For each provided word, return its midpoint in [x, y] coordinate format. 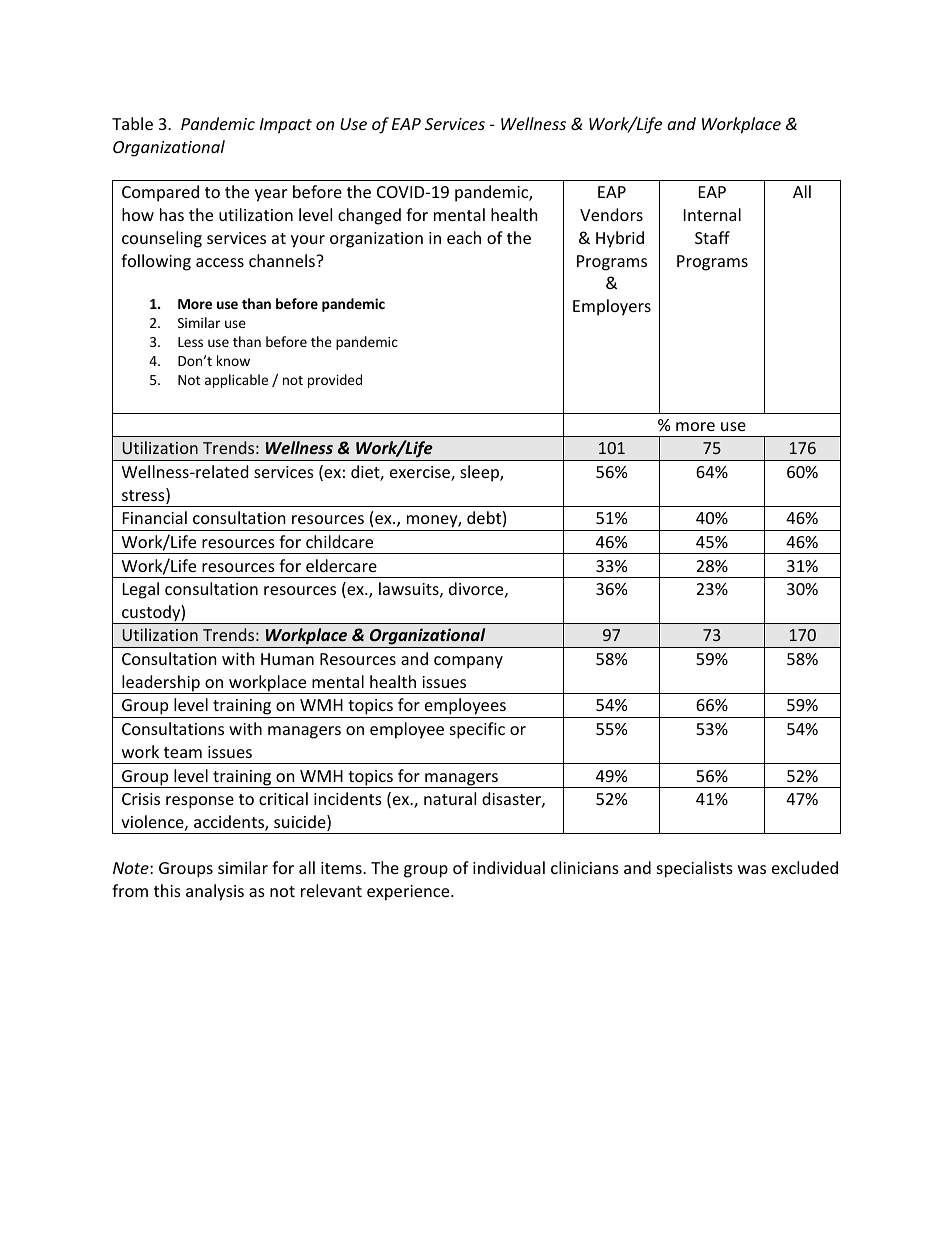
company [468, 662]
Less [190, 342]
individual [509, 867]
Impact [286, 126]
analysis [215, 892]
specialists [695, 869]
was [752, 869]
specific [477, 730]
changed [369, 216]
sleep [480, 473]
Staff [712, 237]
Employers [612, 307]
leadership [161, 684]
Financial [155, 517]
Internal [712, 214]
